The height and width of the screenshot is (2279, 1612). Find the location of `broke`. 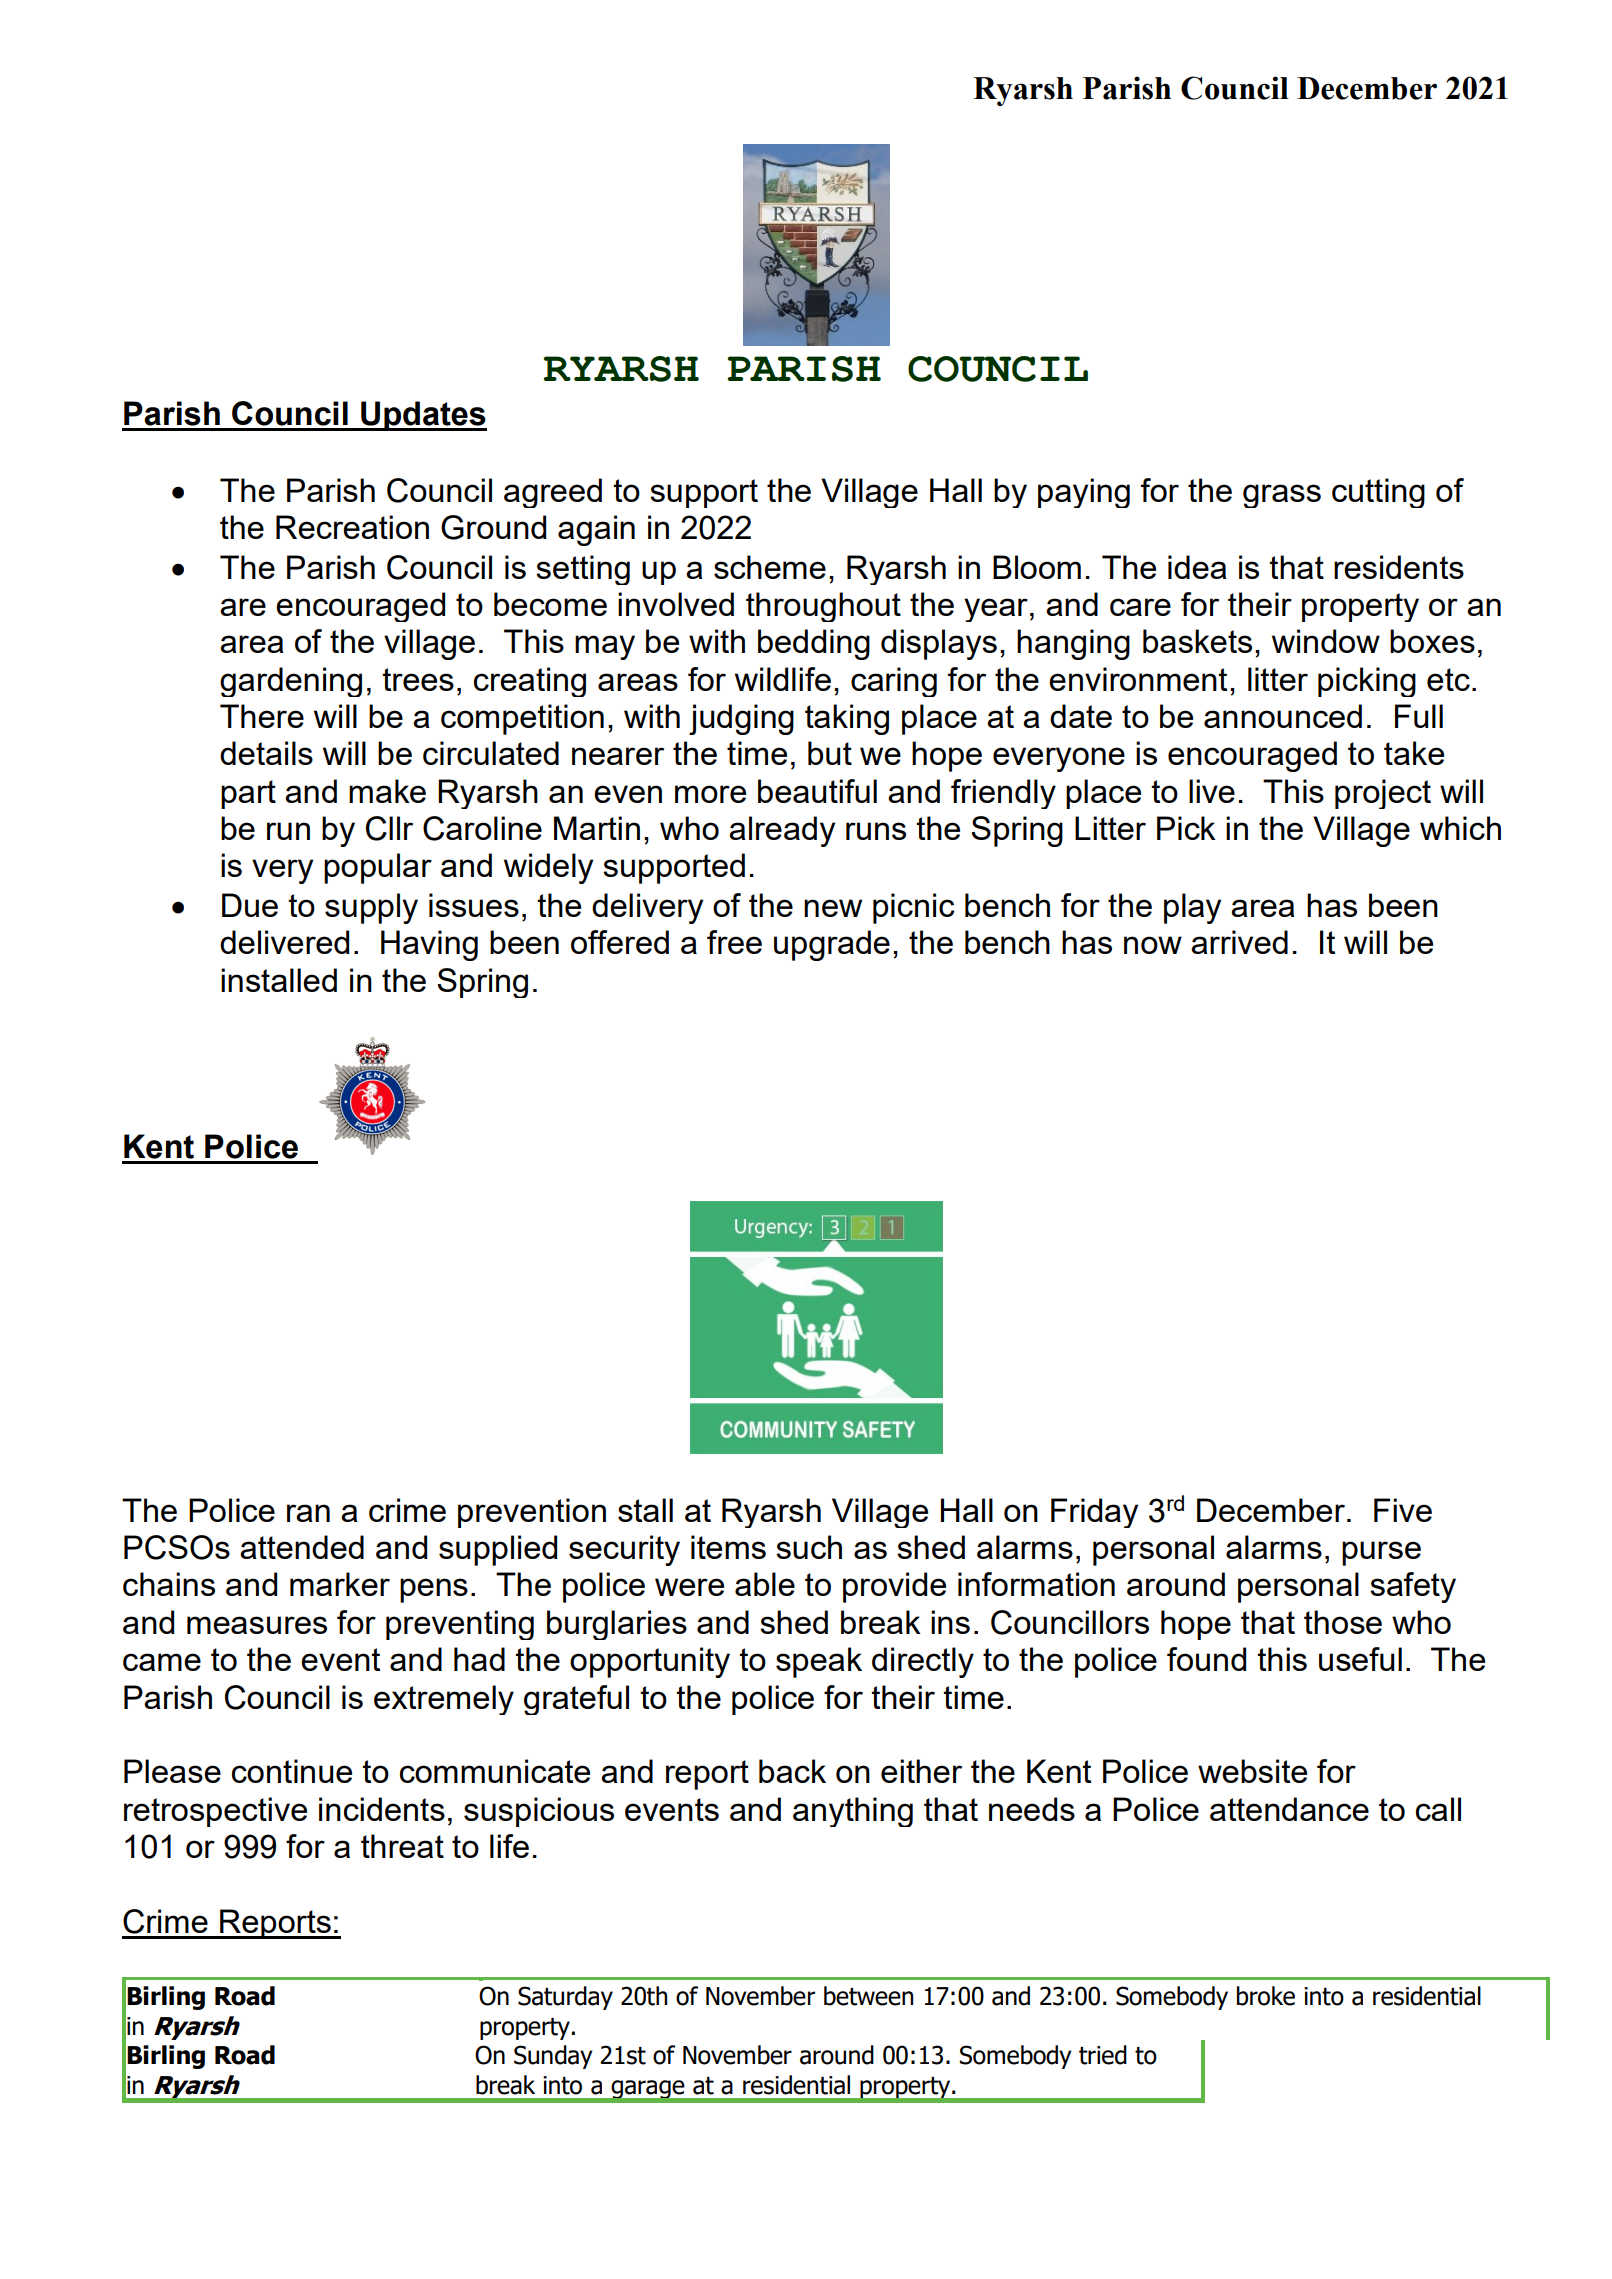

broke is located at coordinates (1266, 1996).
